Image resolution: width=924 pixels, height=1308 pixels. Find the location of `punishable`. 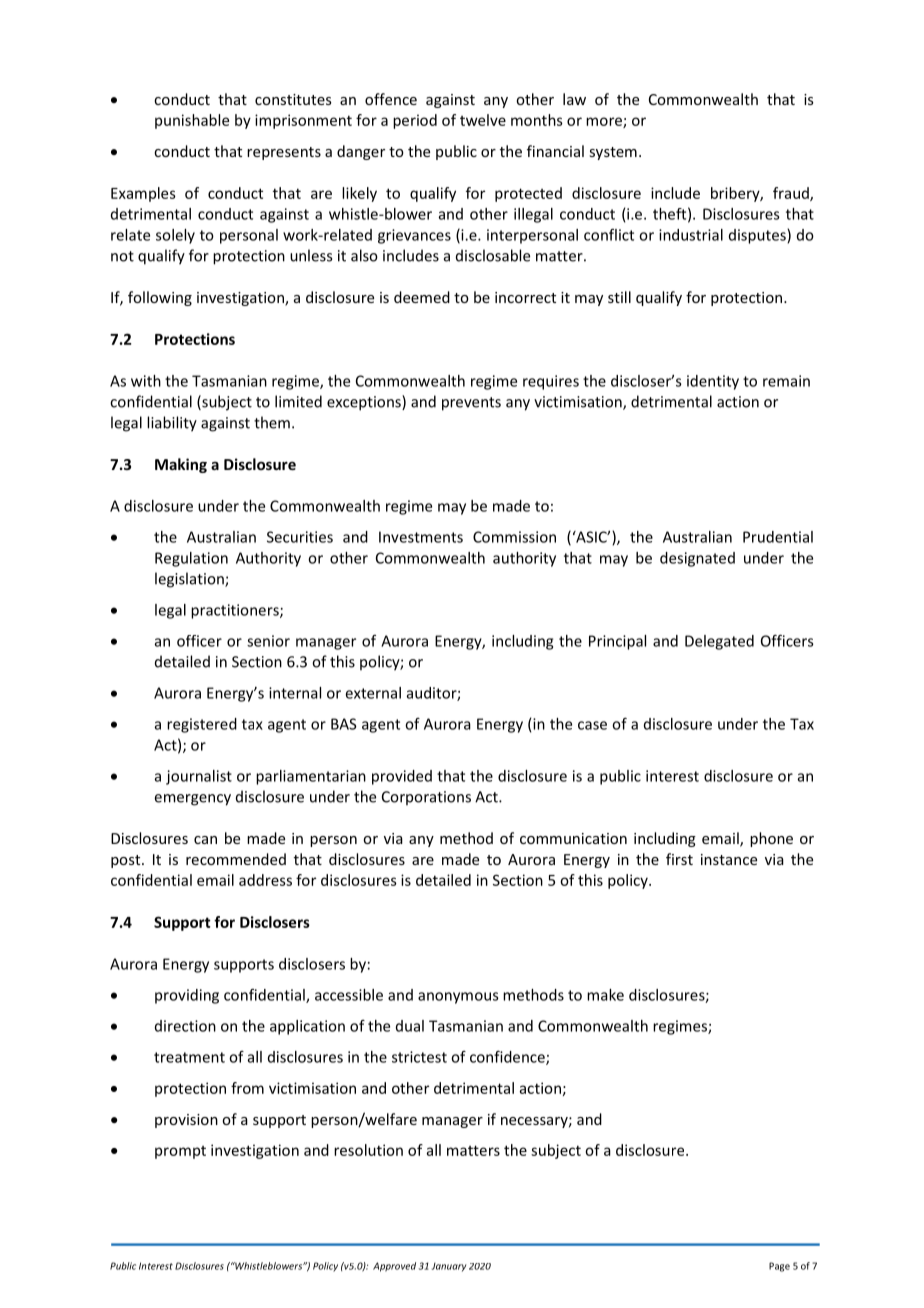

punishable is located at coordinates (192, 121).
